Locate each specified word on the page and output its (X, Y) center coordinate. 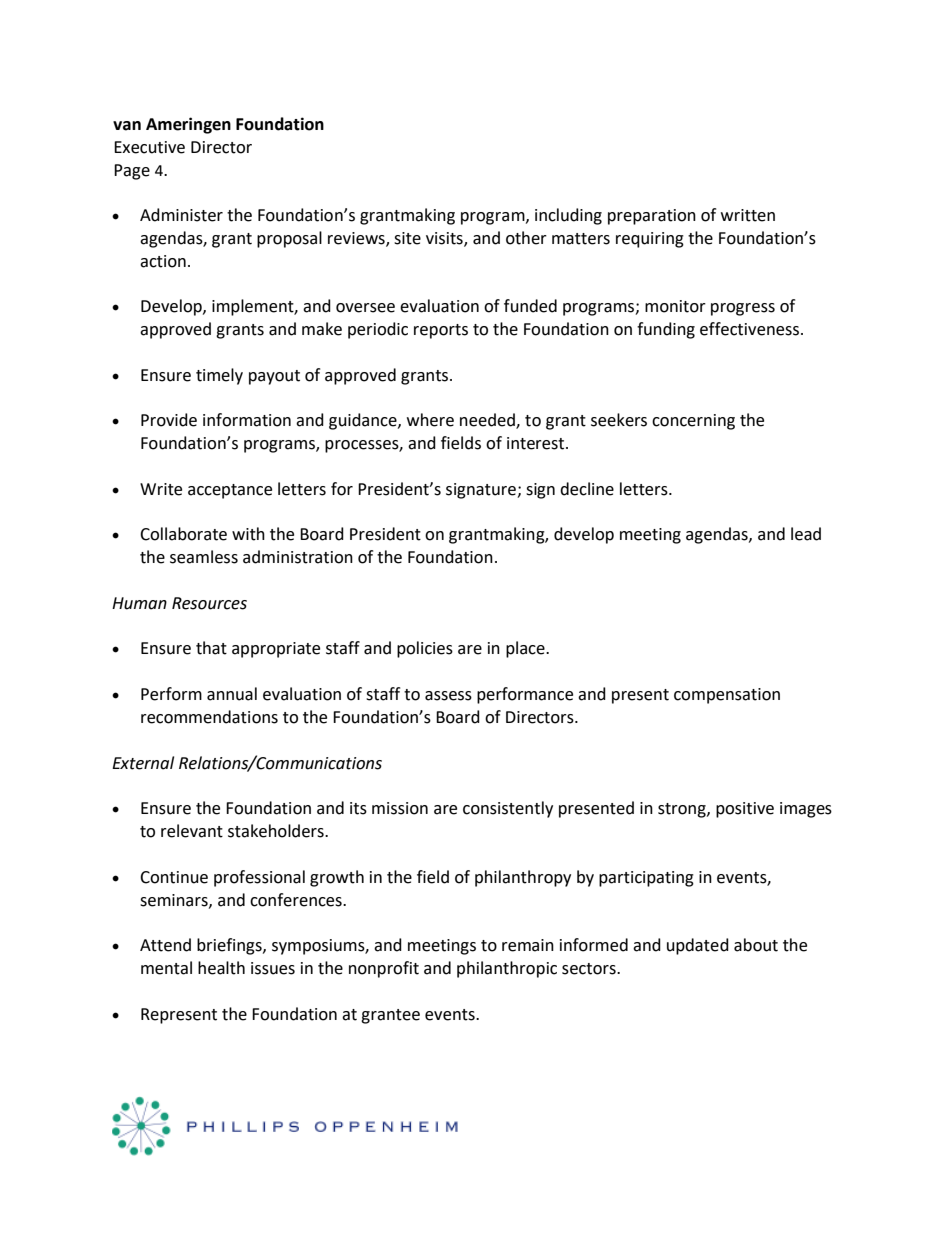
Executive (149, 147)
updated (698, 946)
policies (425, 649)
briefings (230, 946)
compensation (727, 696)
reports (441, 331)
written (748, 215)
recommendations (209, 717)
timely (219, 376)
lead (806, 534)
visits (445, 239)
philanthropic (507, 969)
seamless (204, 557)
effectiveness (749, 329)
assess (448, 696)
